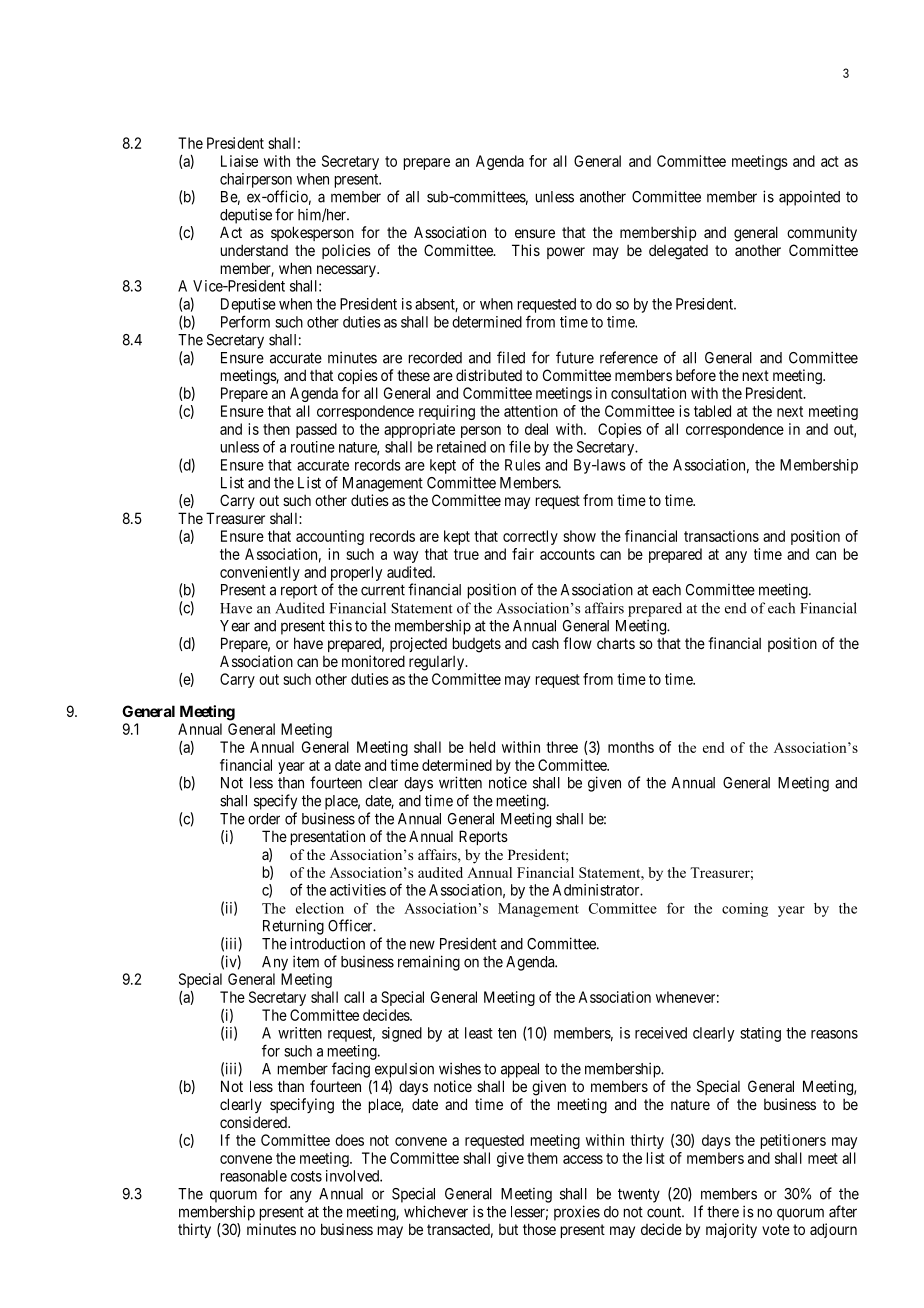 The image size is (924, 1308). I want to click on routine, so click(313, 447).
